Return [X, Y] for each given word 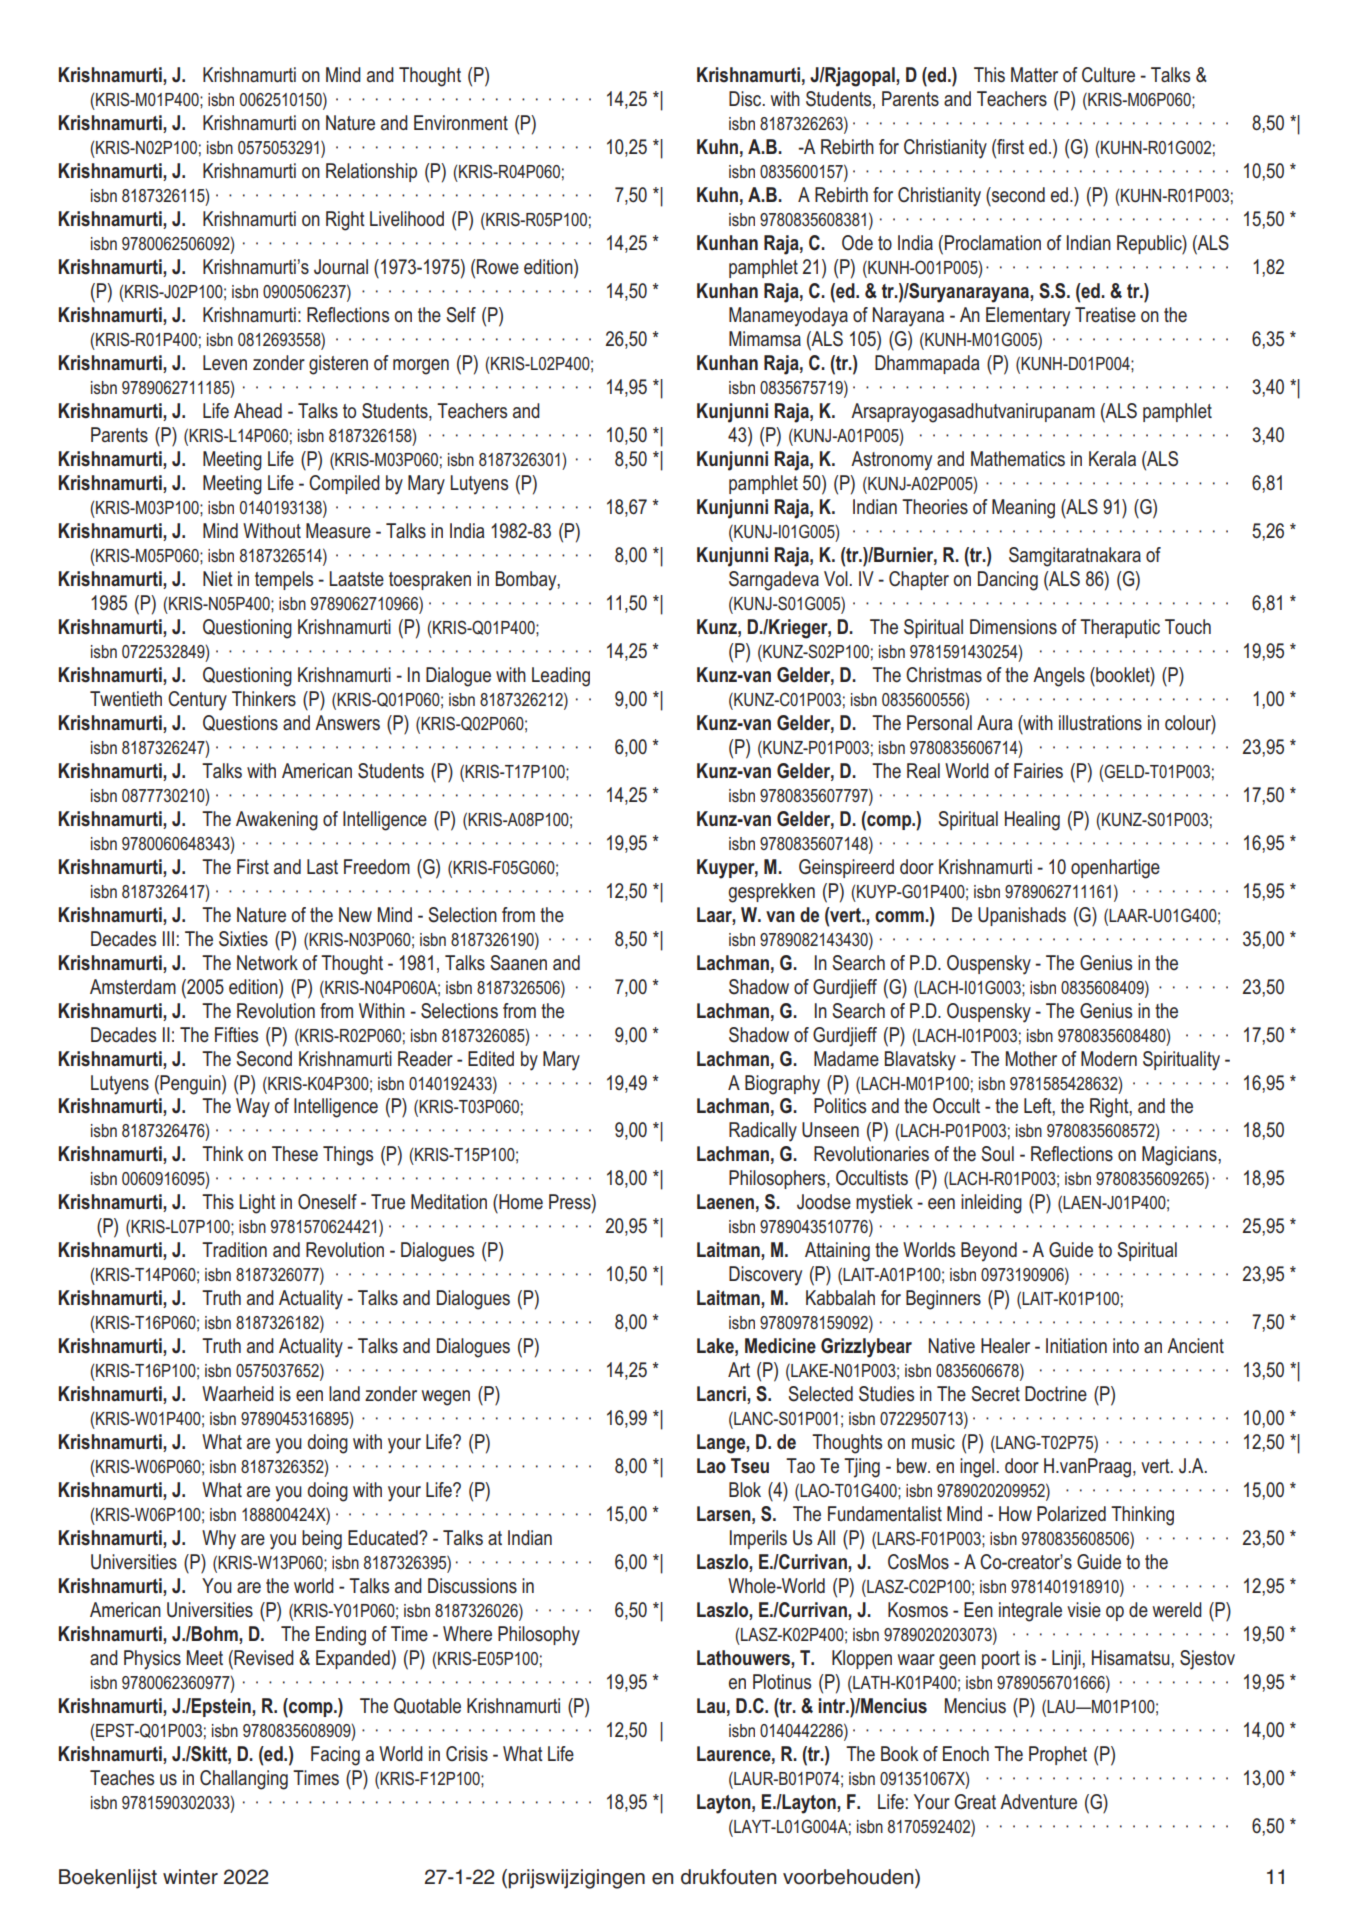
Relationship [371, 172]
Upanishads [1022, 916]
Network [267, 963]
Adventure [1038, 1802]
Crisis [467, 1754]
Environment [461, 122]
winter [190, 1877]
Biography [782, 1085]
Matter [1034, 75]
